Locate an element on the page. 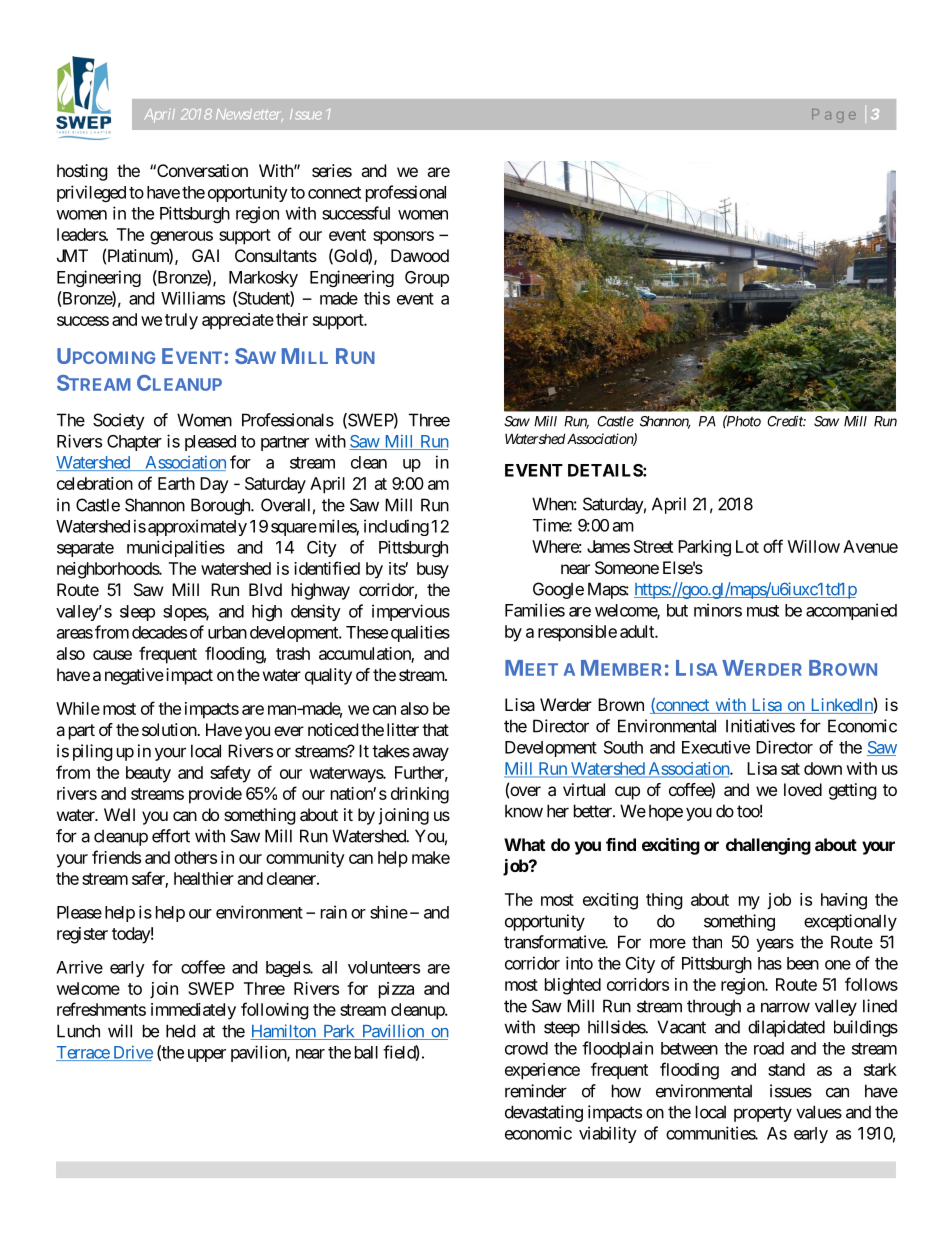 The height and width of the image is (1233, 952). Newsletter is located at coordinates (249, 115).
